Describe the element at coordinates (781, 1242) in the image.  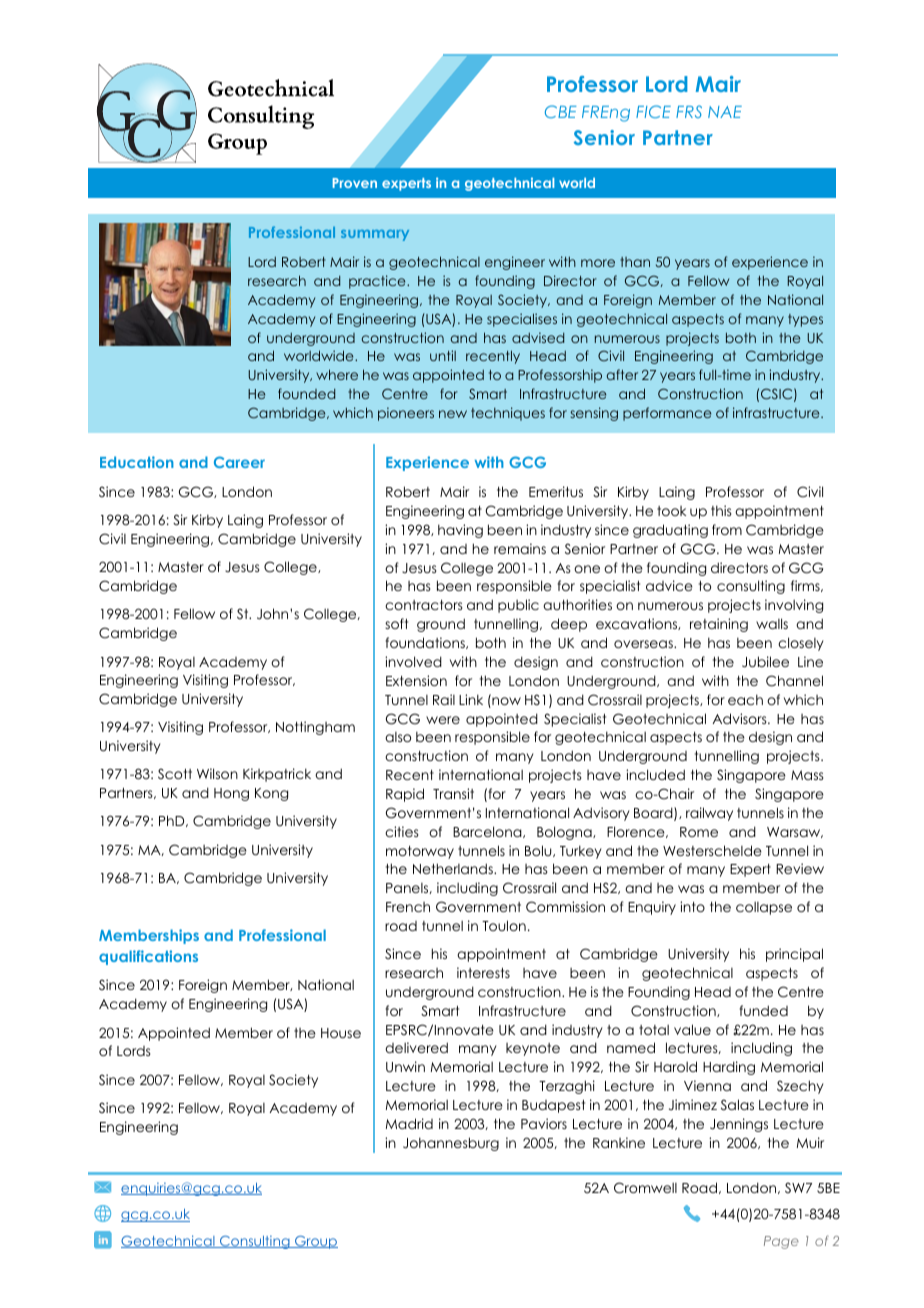
I see `Page` at that location.
